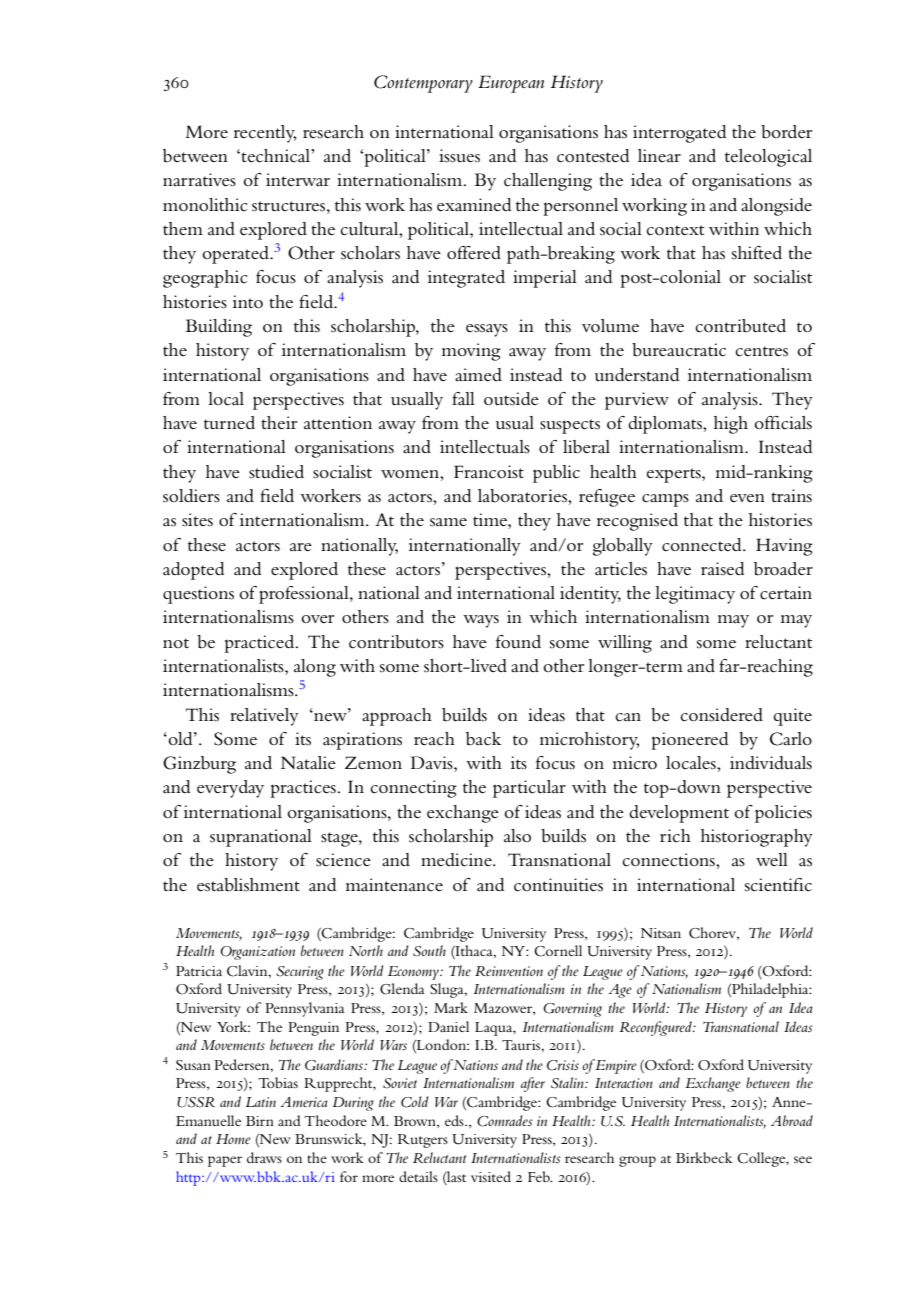  Describe the element at coordinates (761, 351) in the image. I see `centres` at that location.
